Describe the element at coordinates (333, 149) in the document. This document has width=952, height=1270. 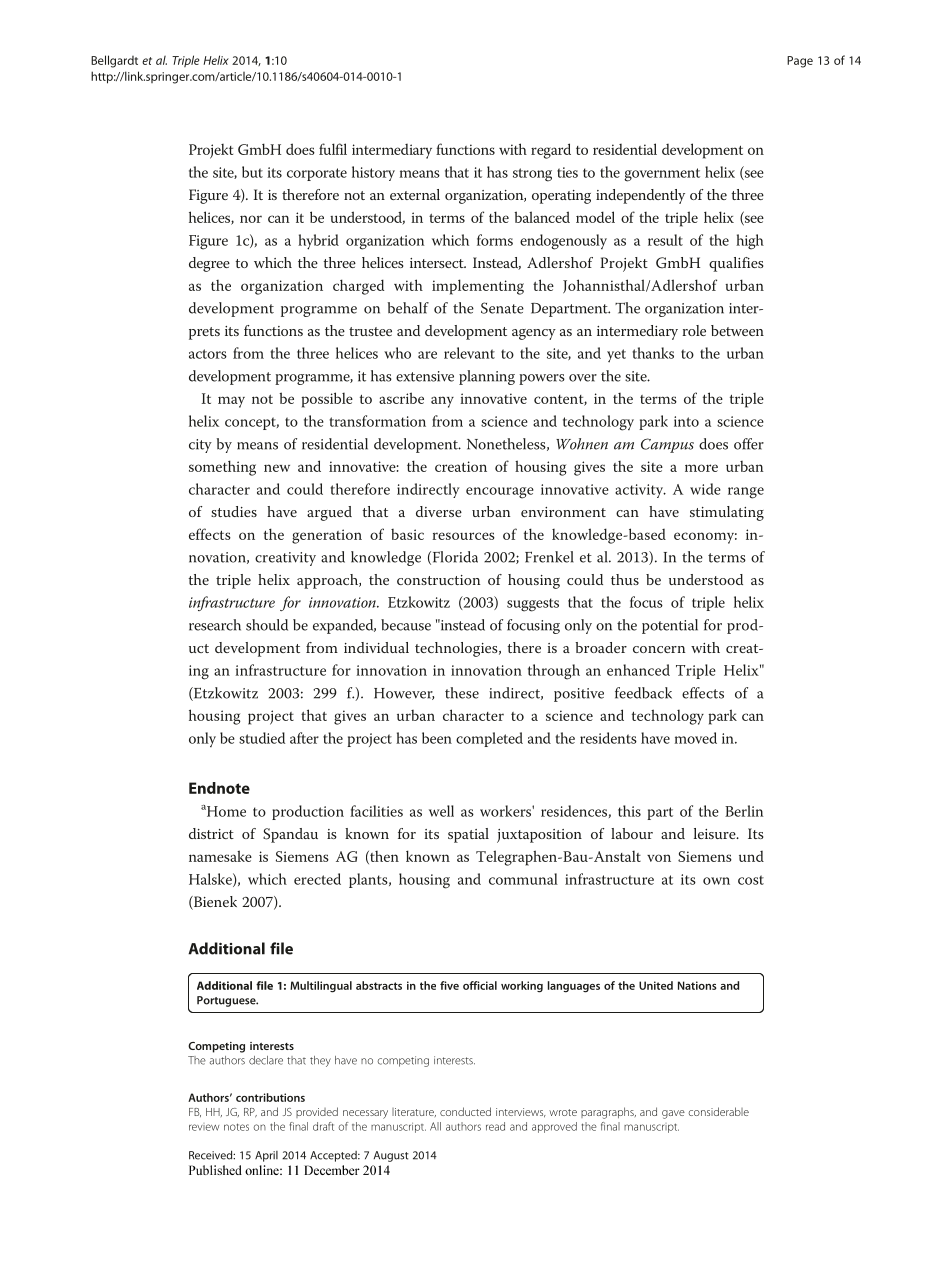
I see `fulfil` at that location.
